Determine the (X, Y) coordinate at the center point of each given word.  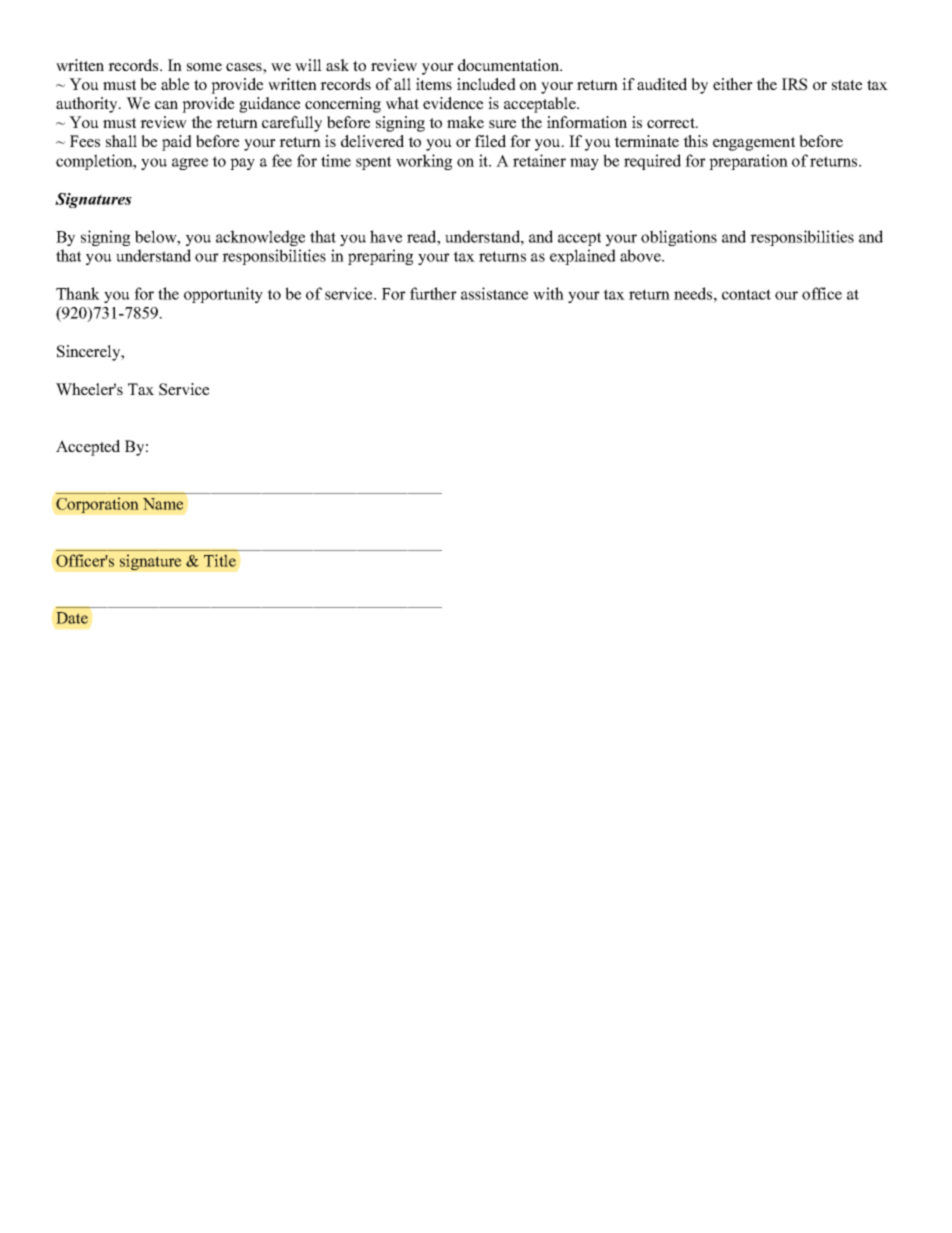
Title (220, 560)
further (433, 293)
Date (72, 618)
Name (163, 504)
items (434, 84)
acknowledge (260, 238)
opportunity (223, 295)
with (548, 293)
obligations (679, 238)
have (386, 236)
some (204, 67)
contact (746, 294)
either (733, 84)
